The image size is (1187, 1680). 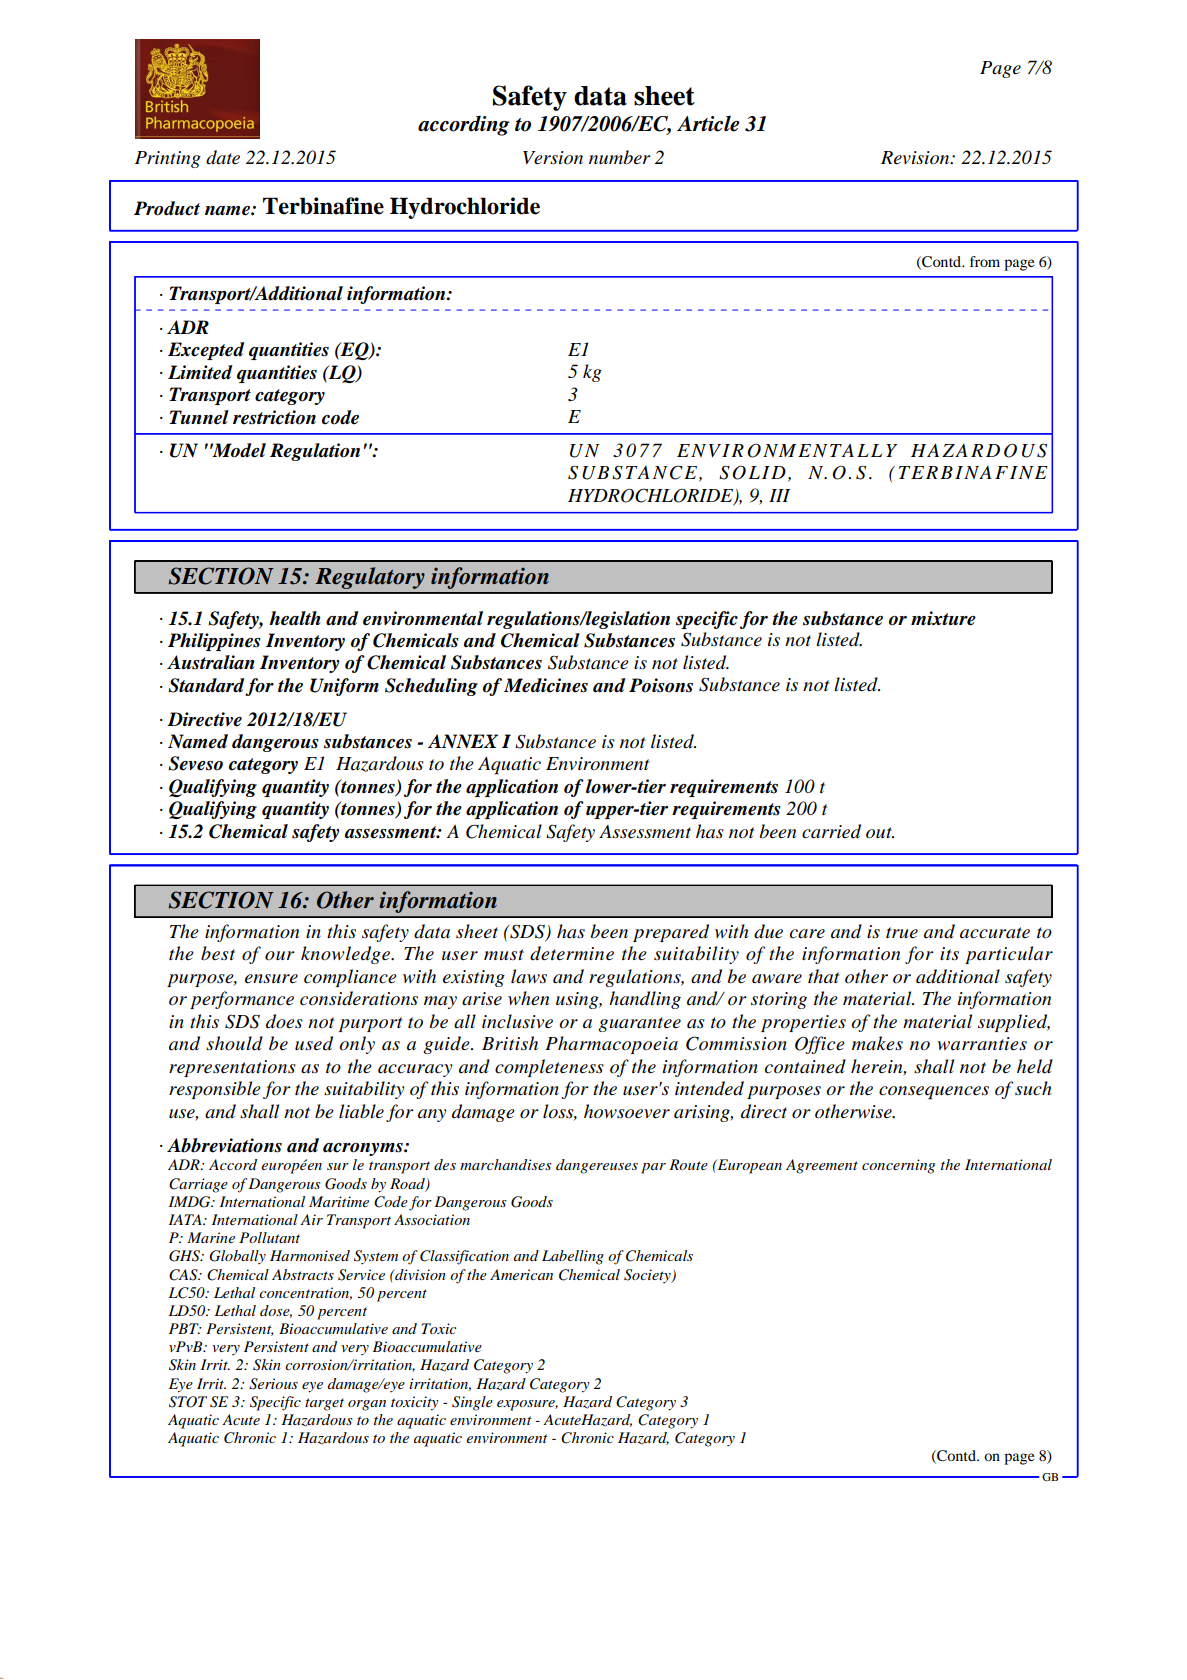 I want to click on number, so click(x=620, y=157).
